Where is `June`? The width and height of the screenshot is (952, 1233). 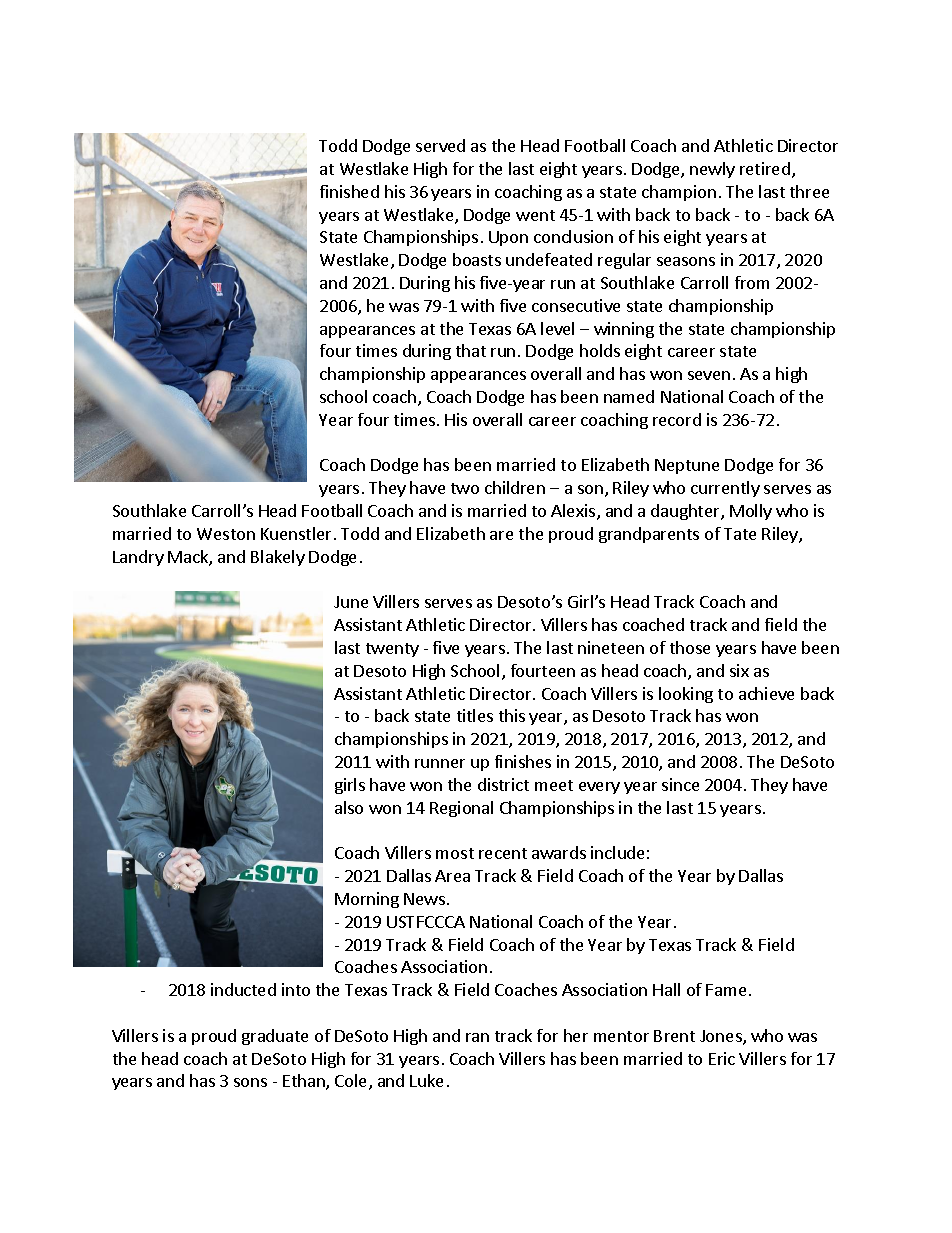
June is located at coordinates (351, 602).
